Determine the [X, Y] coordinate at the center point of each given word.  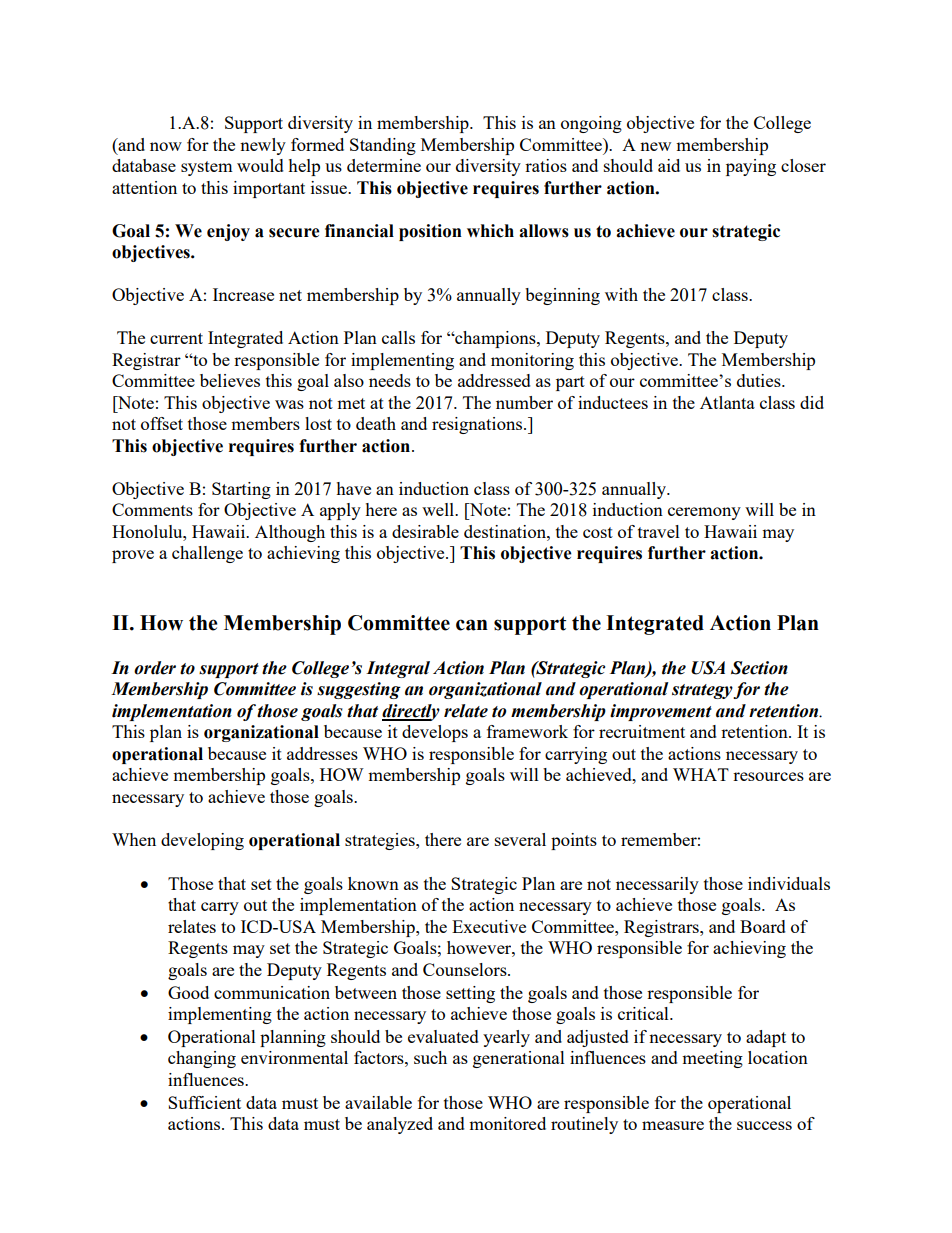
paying [751, 167]
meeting [712, 1059]
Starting [241, 490]
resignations [477, 425]
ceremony [704, 513]
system [207, 168]
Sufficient [204, 1102]
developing [202, 841]
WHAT [701, 774]
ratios [546, 165]
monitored [507, 1123]
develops [435, 733]
